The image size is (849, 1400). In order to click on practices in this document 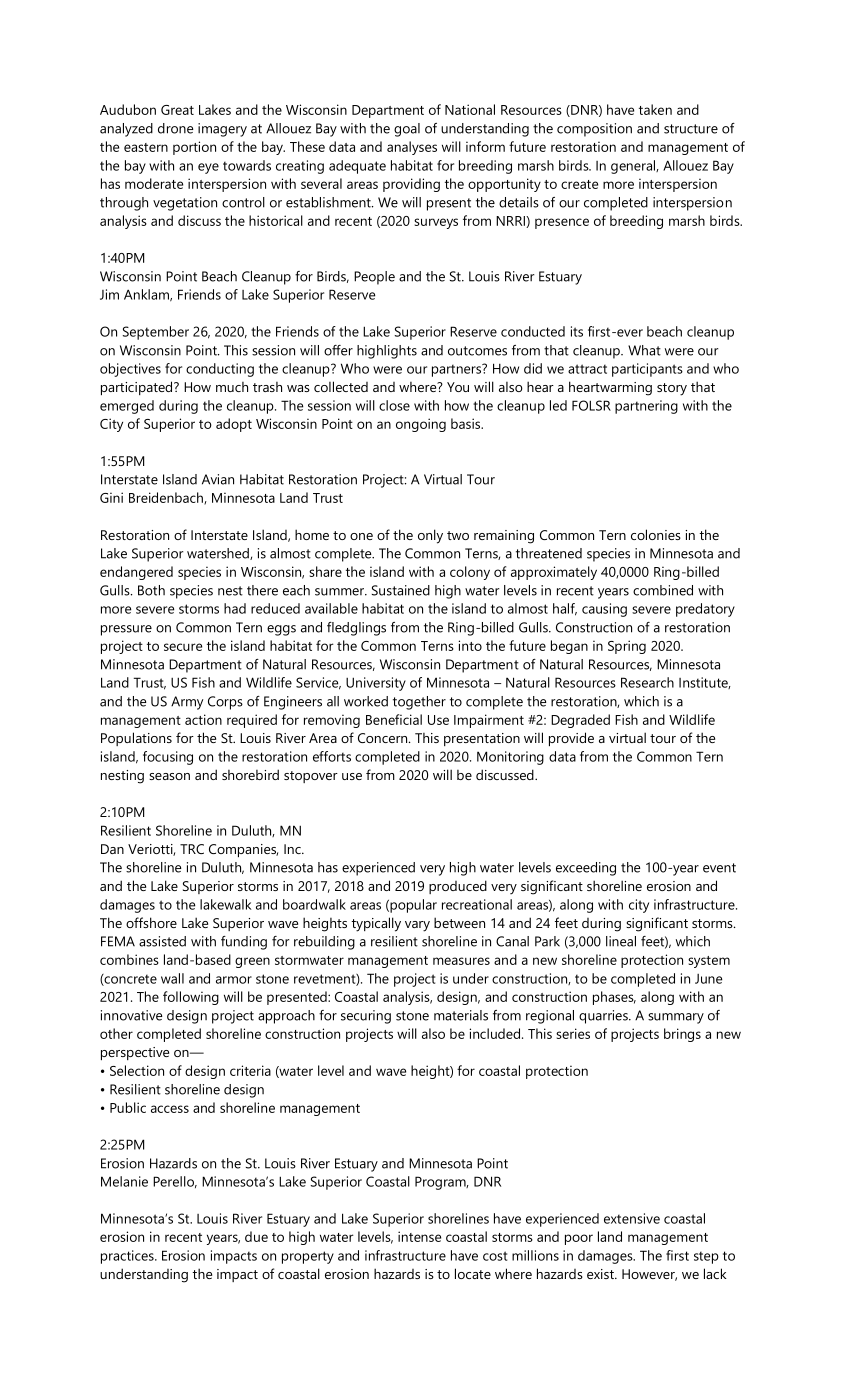, I will do `click(128, 1257)`.
